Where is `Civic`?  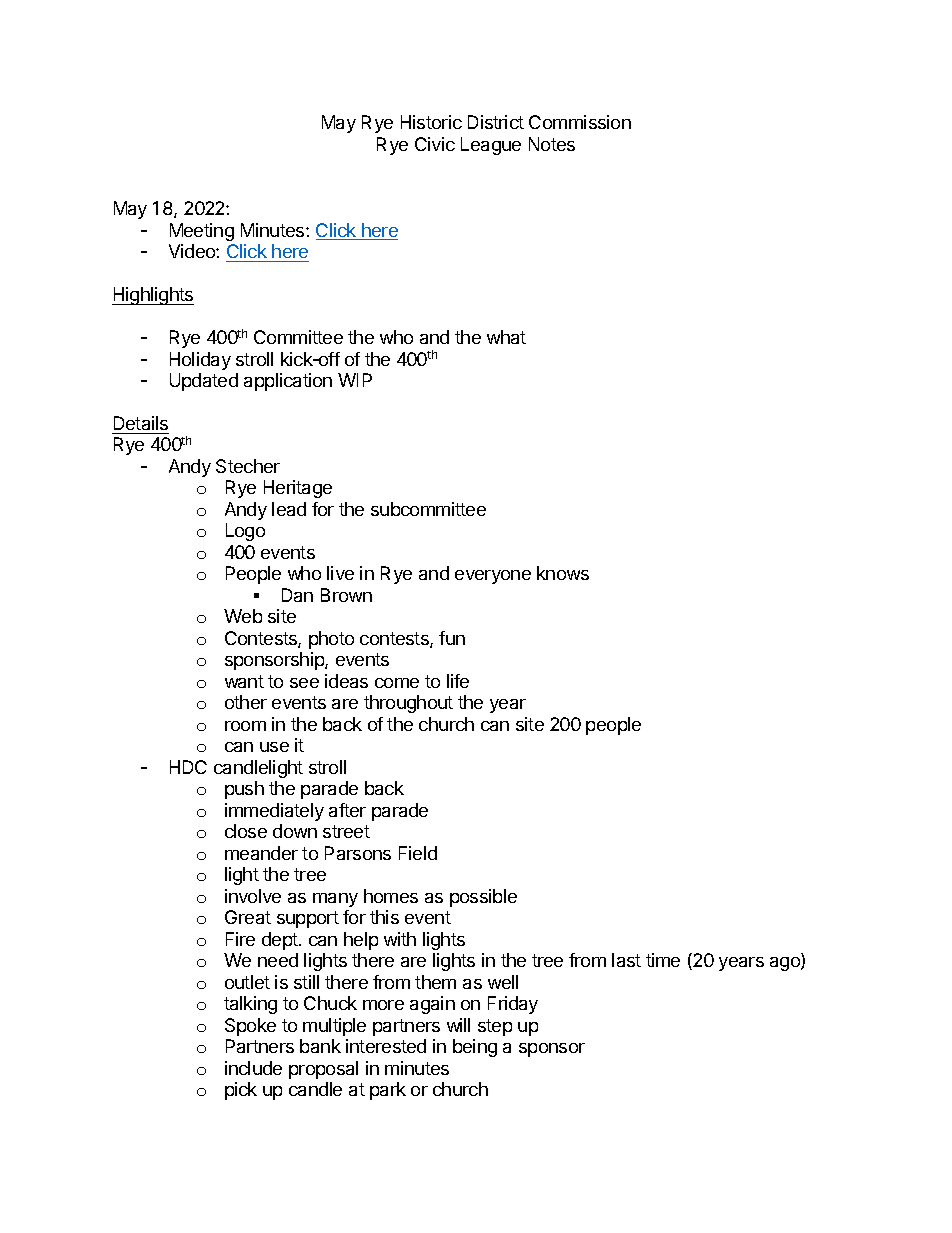 Civic is located at coordinates (435, 144).
